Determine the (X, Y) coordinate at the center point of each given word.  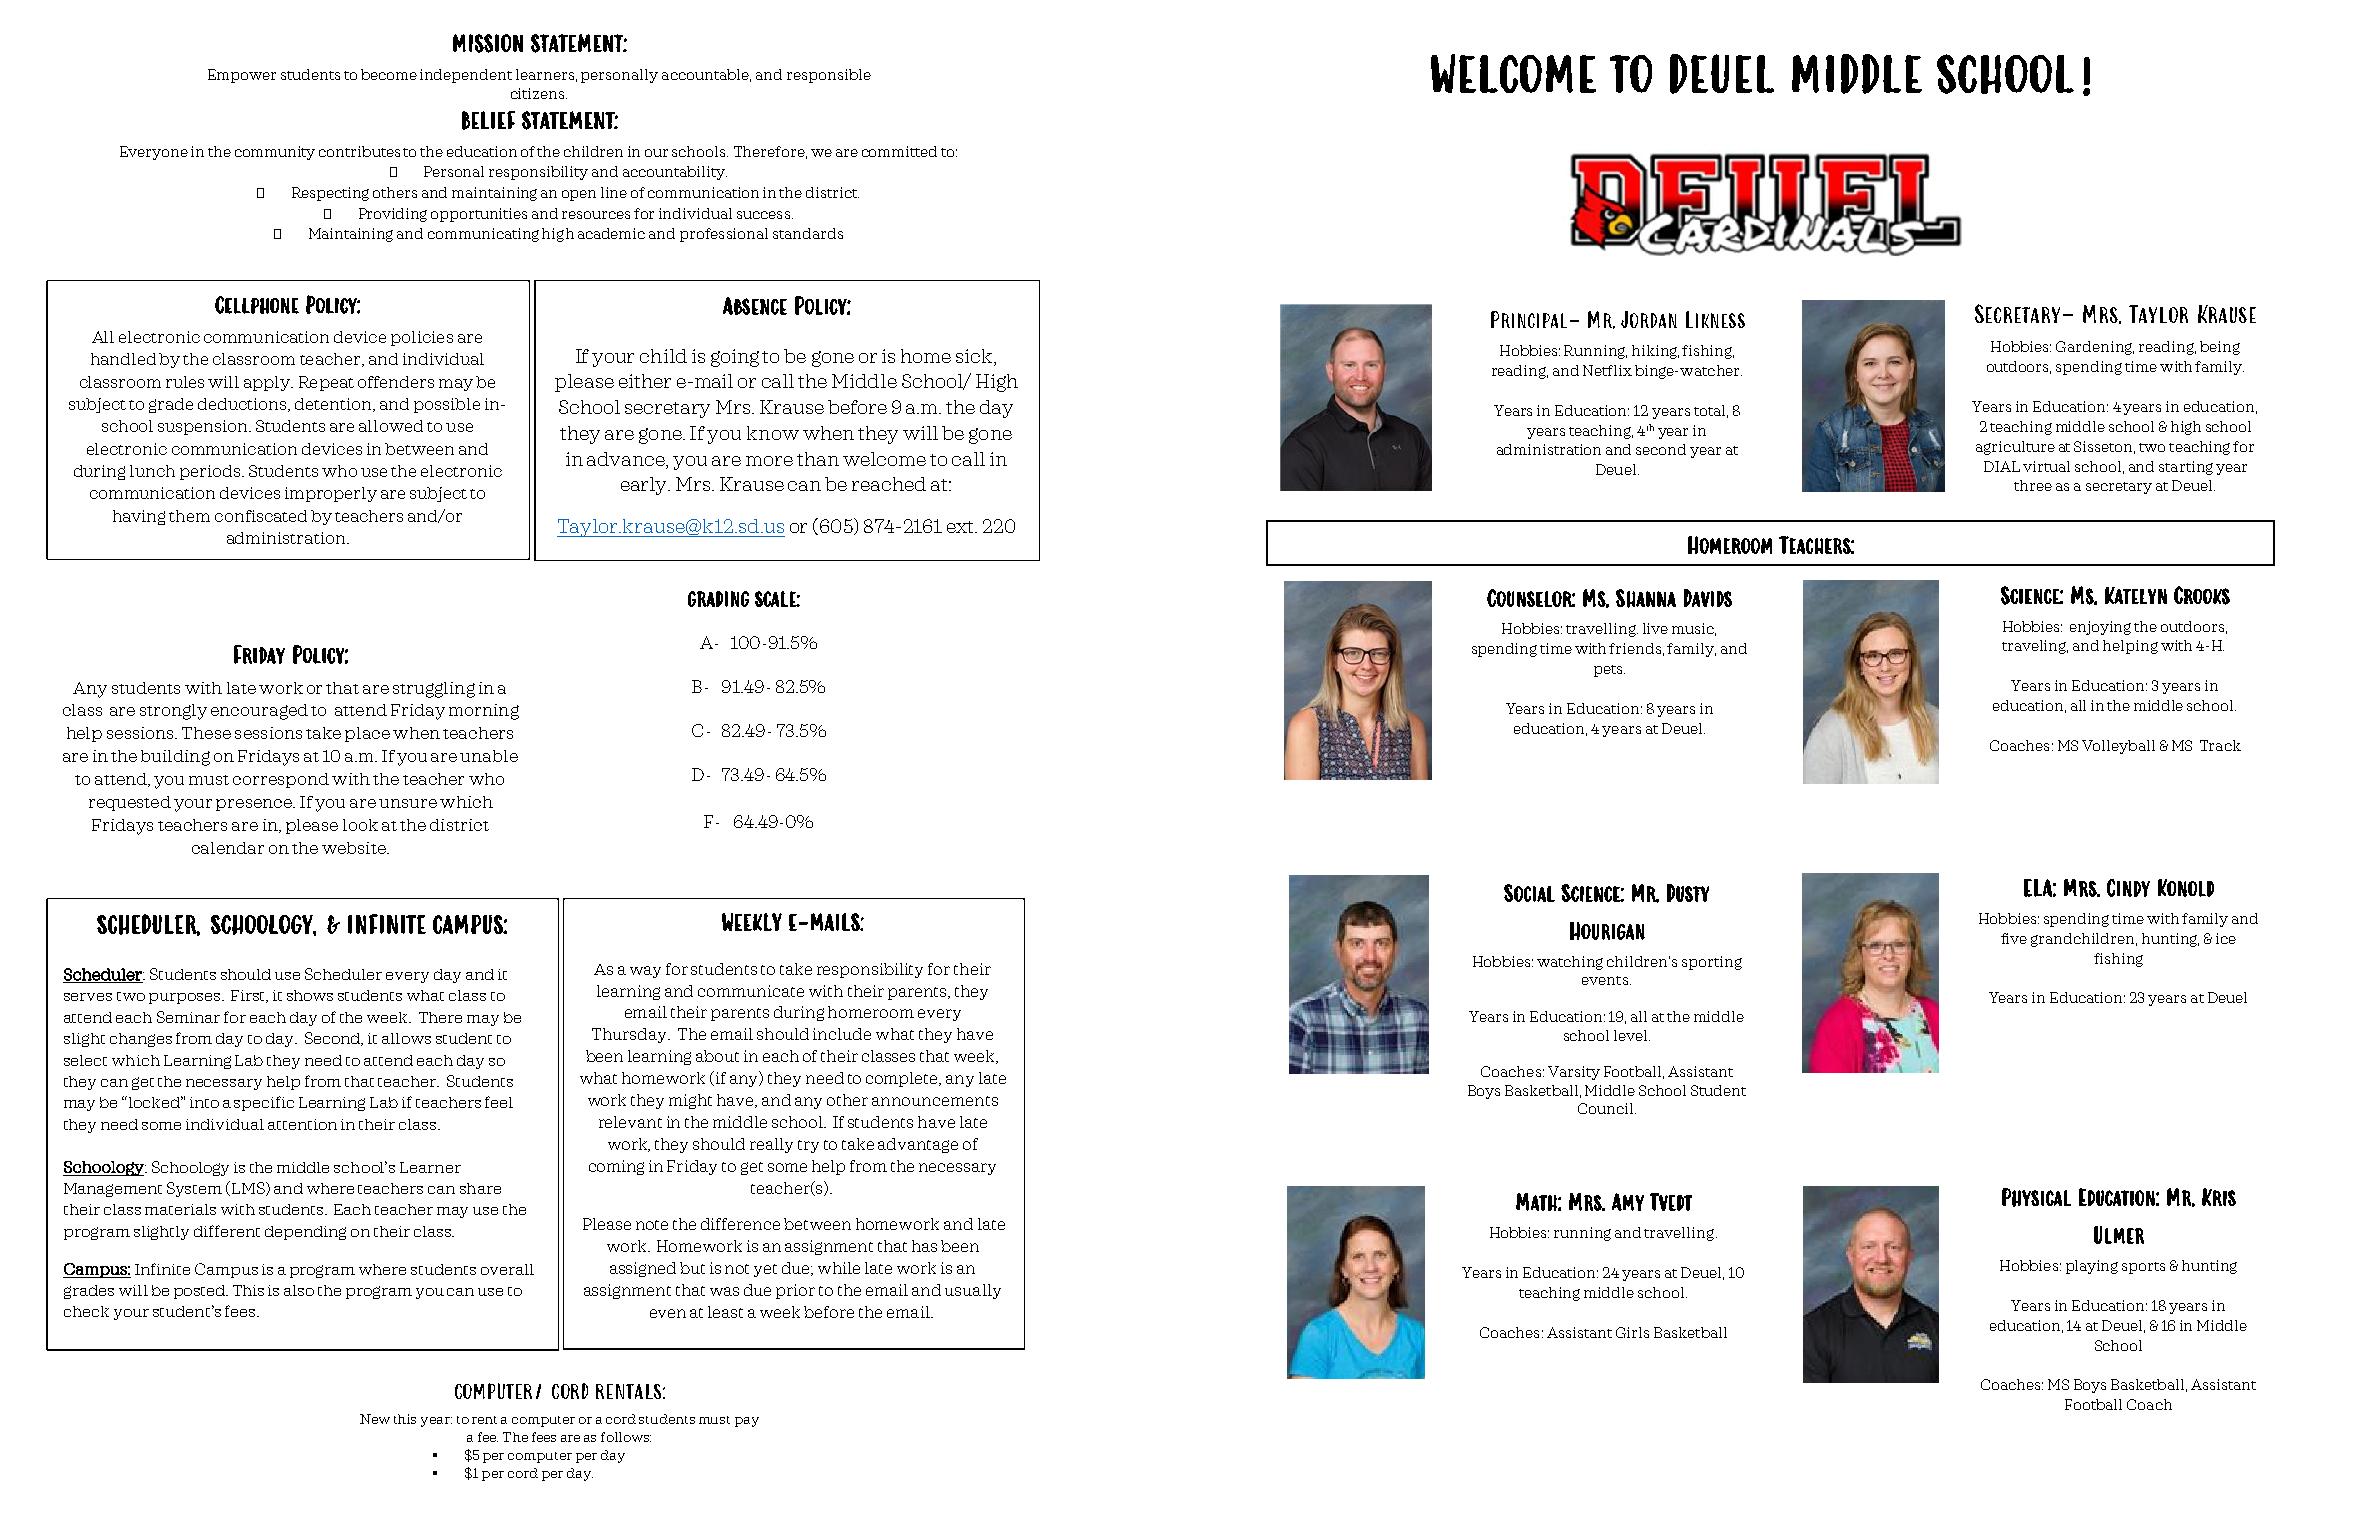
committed (899, 151)
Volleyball (2118, 747)
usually (973, 1291)
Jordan (1649, 319)
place (367, 734)
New (375, 1419)
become (389, 74)
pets (1609, 671)
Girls (1632, 1332)
